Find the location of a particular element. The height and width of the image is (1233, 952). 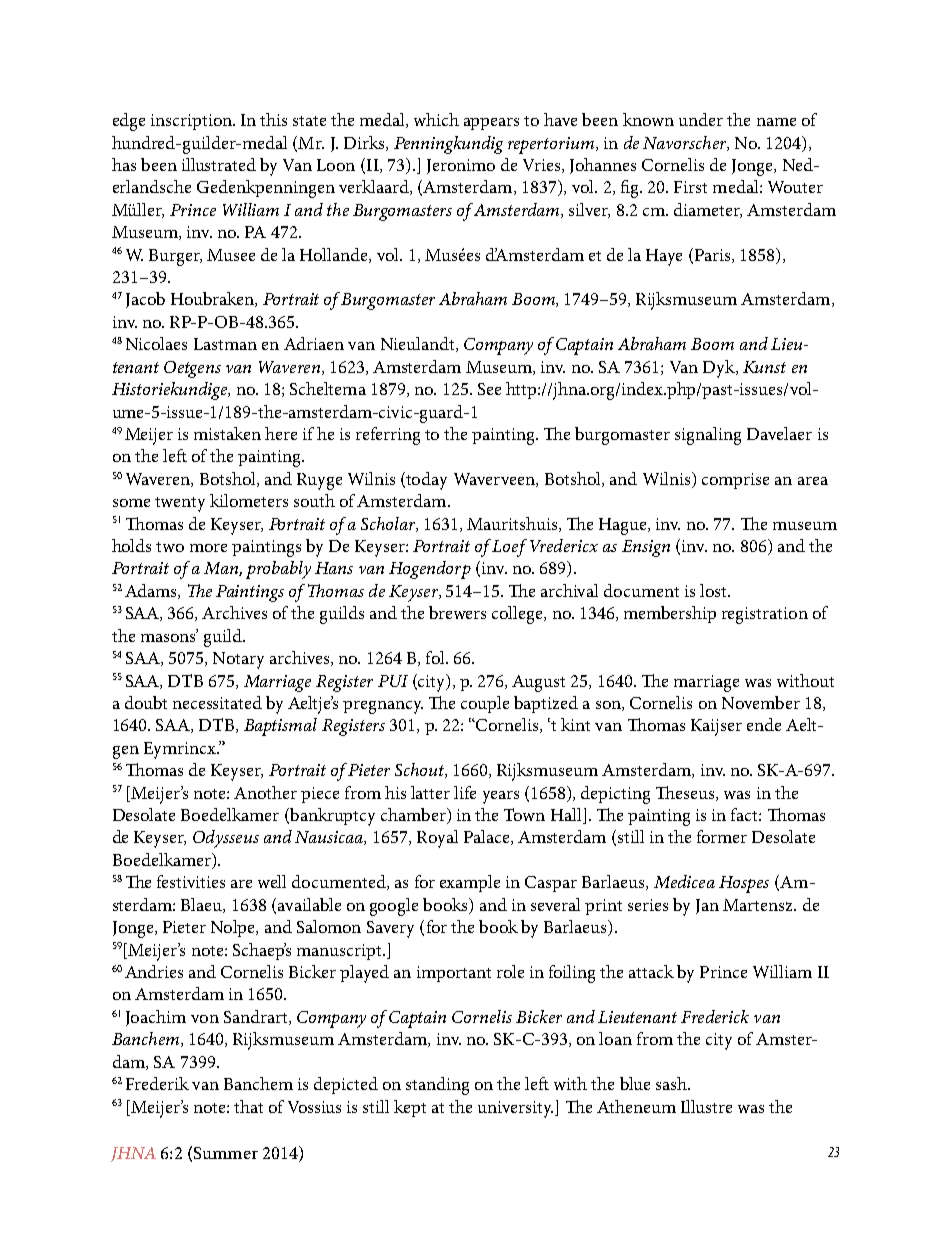

Dyk is located at coordinates (720, 369).
